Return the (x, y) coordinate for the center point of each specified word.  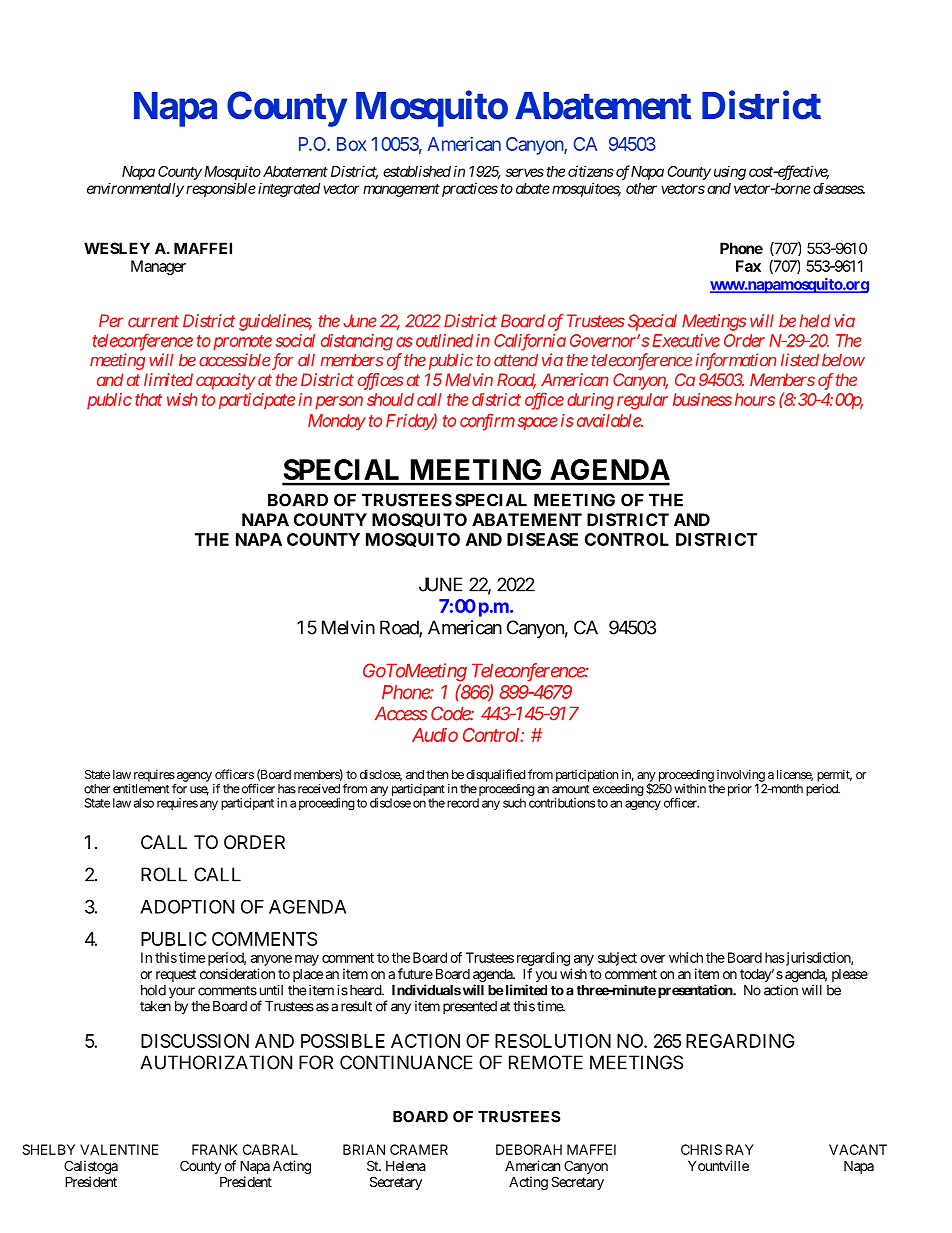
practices (468, 189)
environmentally (135, 189)
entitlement (141, 789)
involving (741, 775)
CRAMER (419, 1149)
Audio (435, 735)
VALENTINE (119, 1149)
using (730, 173)
